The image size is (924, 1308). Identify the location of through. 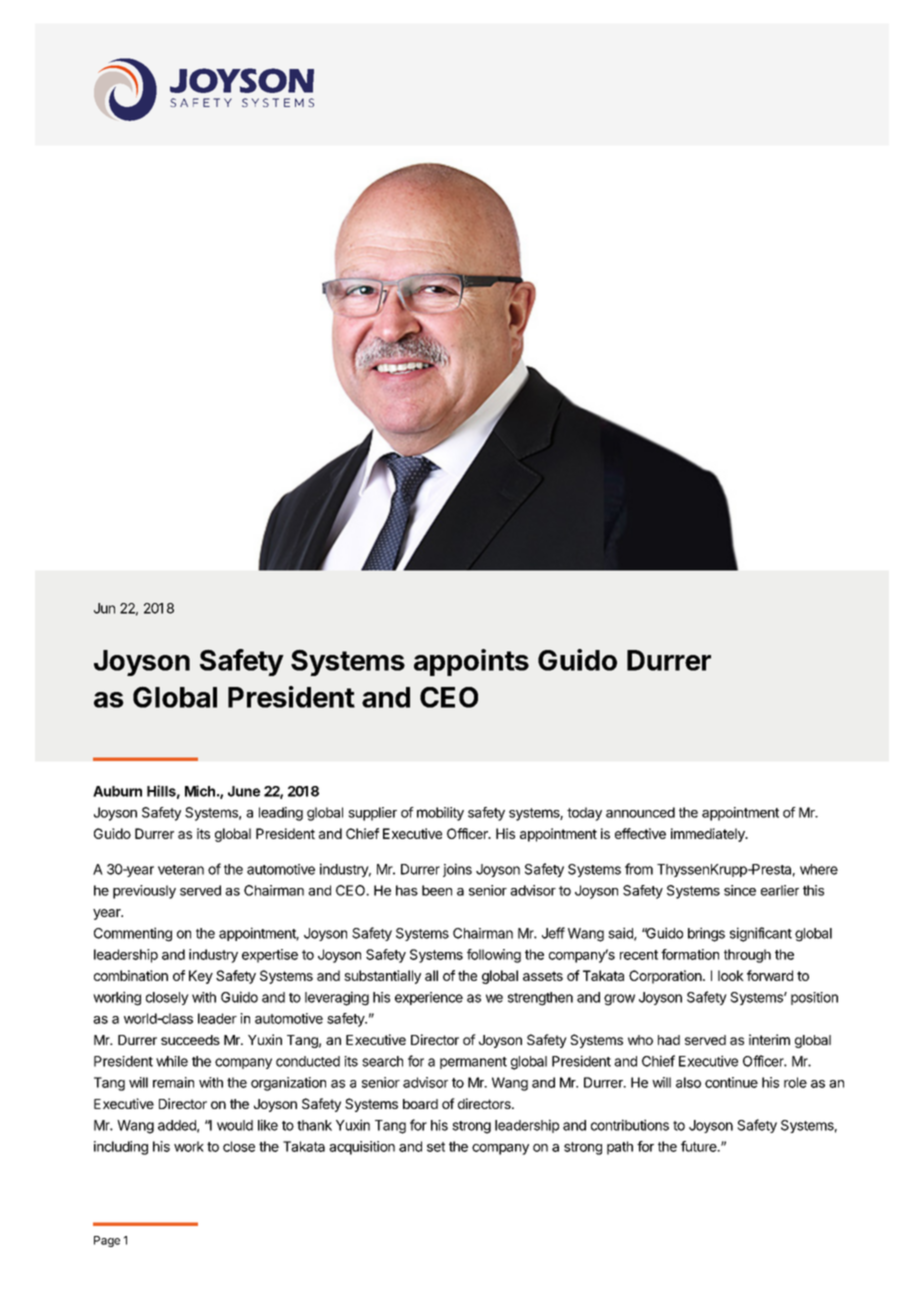
(747, 956).
